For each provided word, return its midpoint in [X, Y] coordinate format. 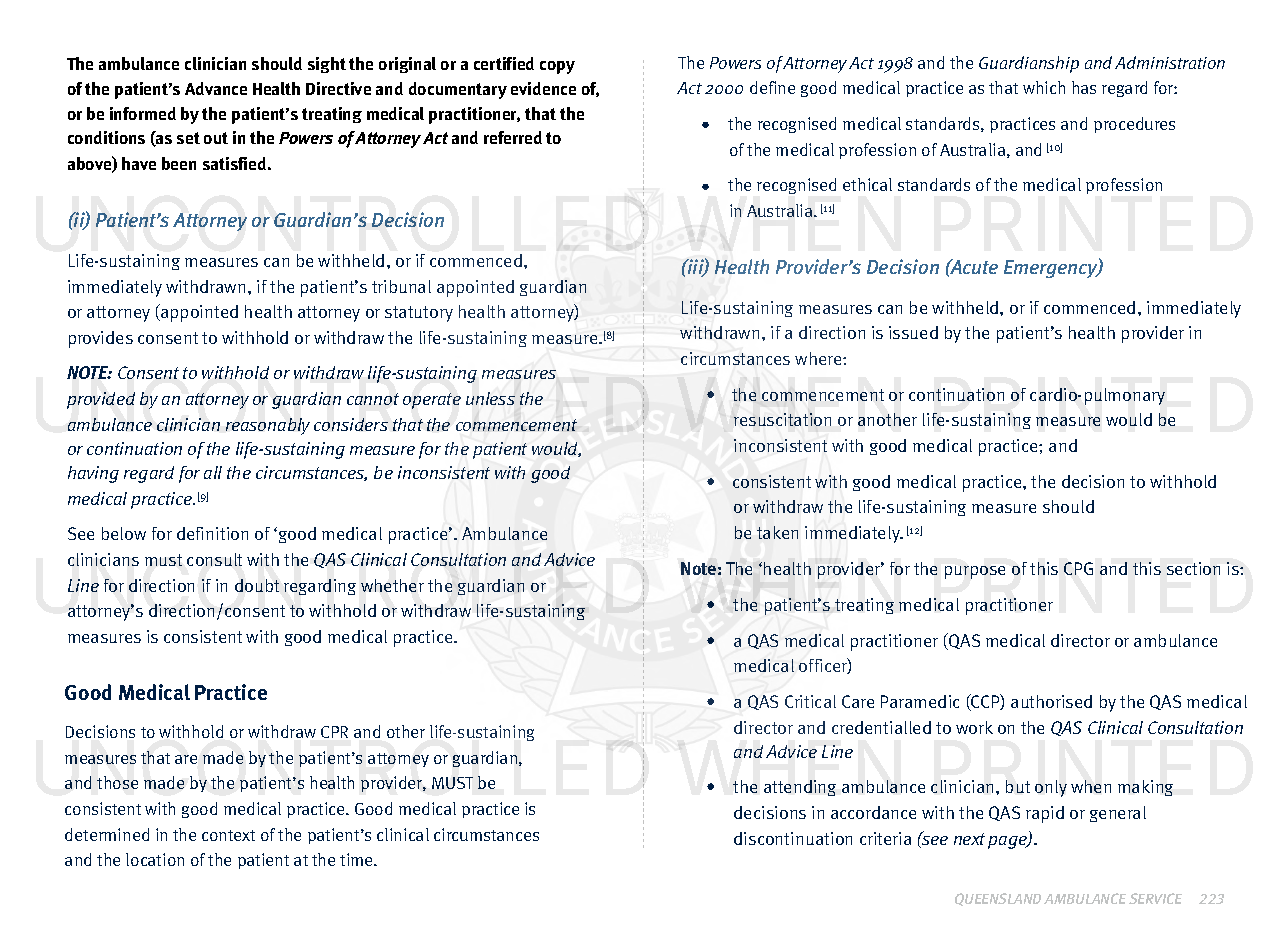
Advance [216, 88]
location [155, 859]
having [93, 474]
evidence [543, 88]
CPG [1078, 568]
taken [777, 532]
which [1044, 87]
